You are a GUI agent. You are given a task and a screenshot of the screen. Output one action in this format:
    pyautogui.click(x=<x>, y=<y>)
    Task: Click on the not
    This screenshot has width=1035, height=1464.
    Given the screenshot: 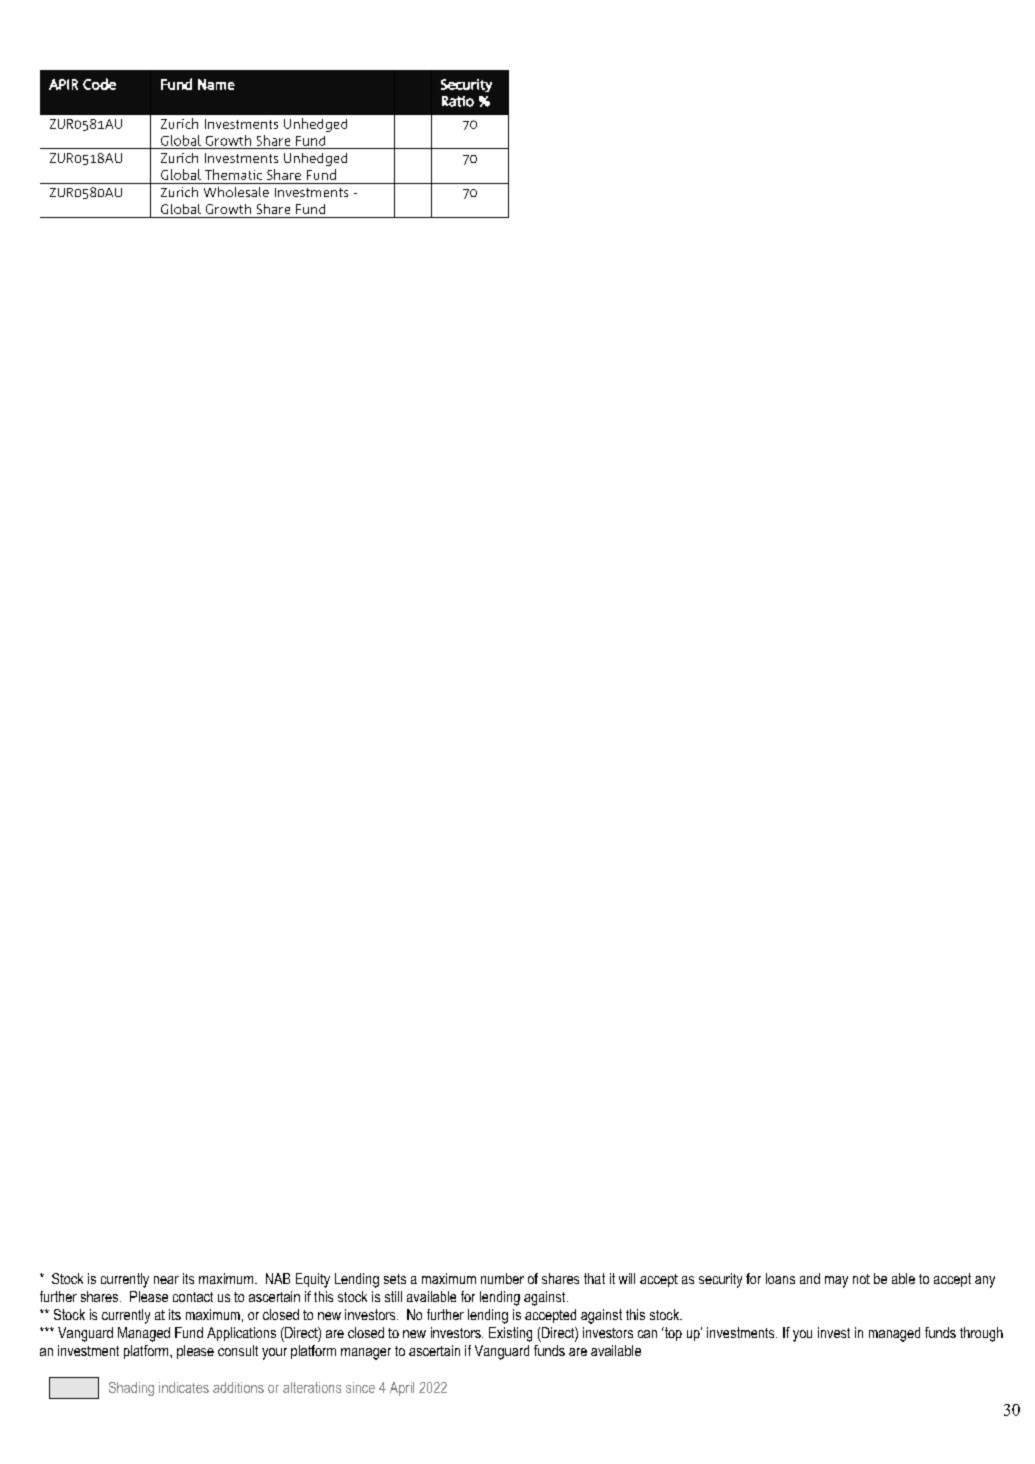 What is the action you would take?
    pyautogui.click(x=861, y=1279)
